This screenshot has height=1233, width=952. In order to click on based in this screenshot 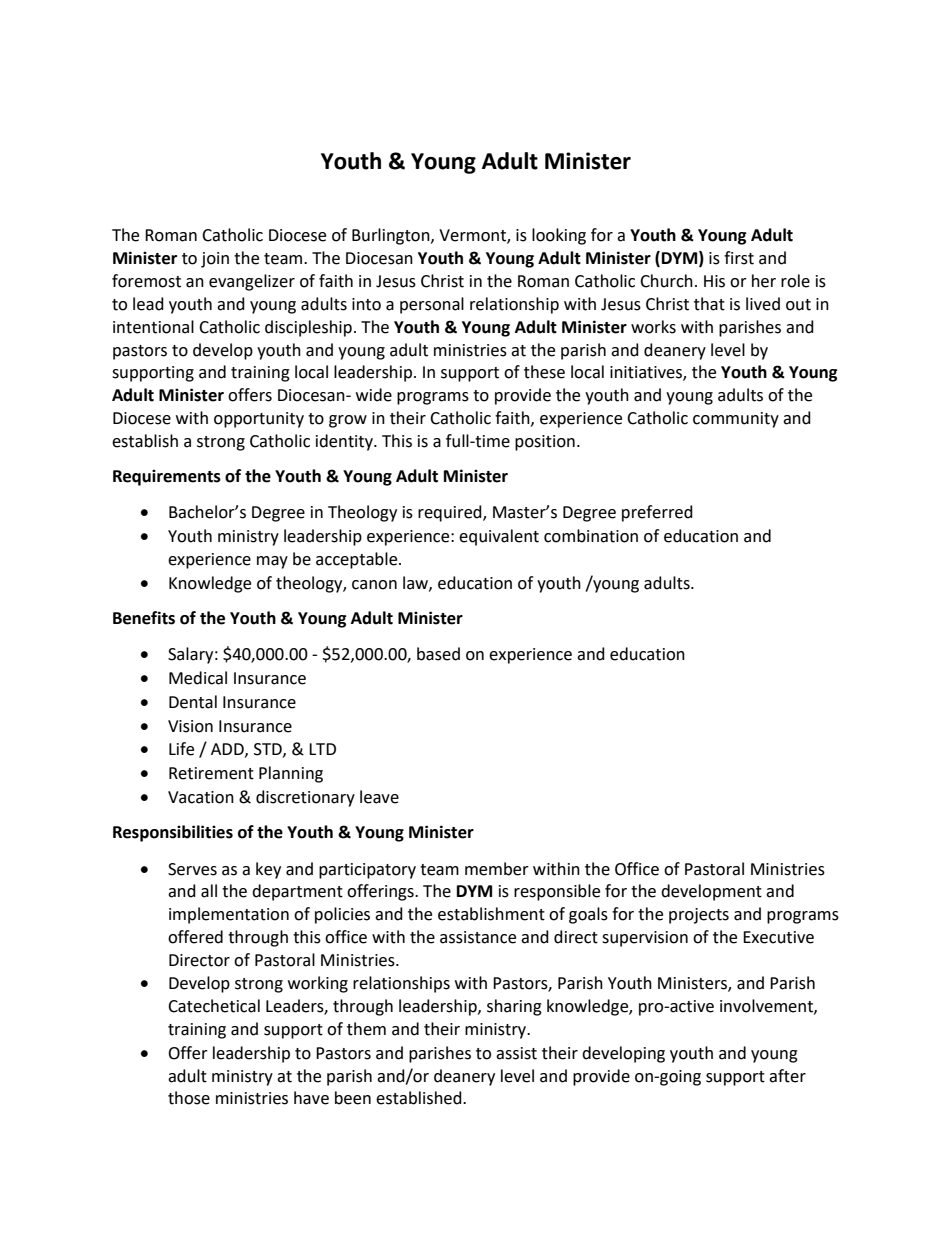, I will do `click(438, 654)`.
